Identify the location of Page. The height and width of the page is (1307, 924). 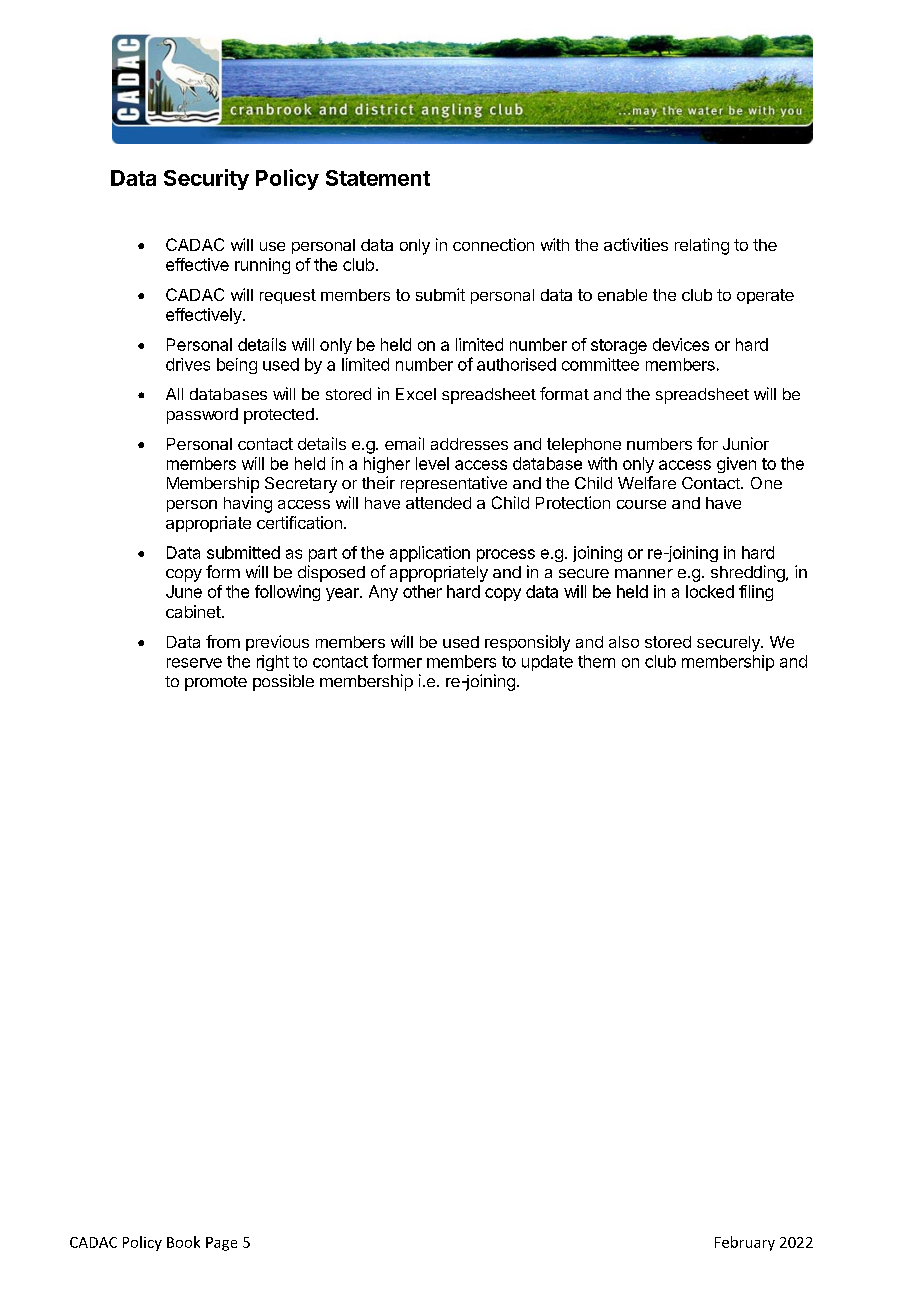
(221, 1244).
